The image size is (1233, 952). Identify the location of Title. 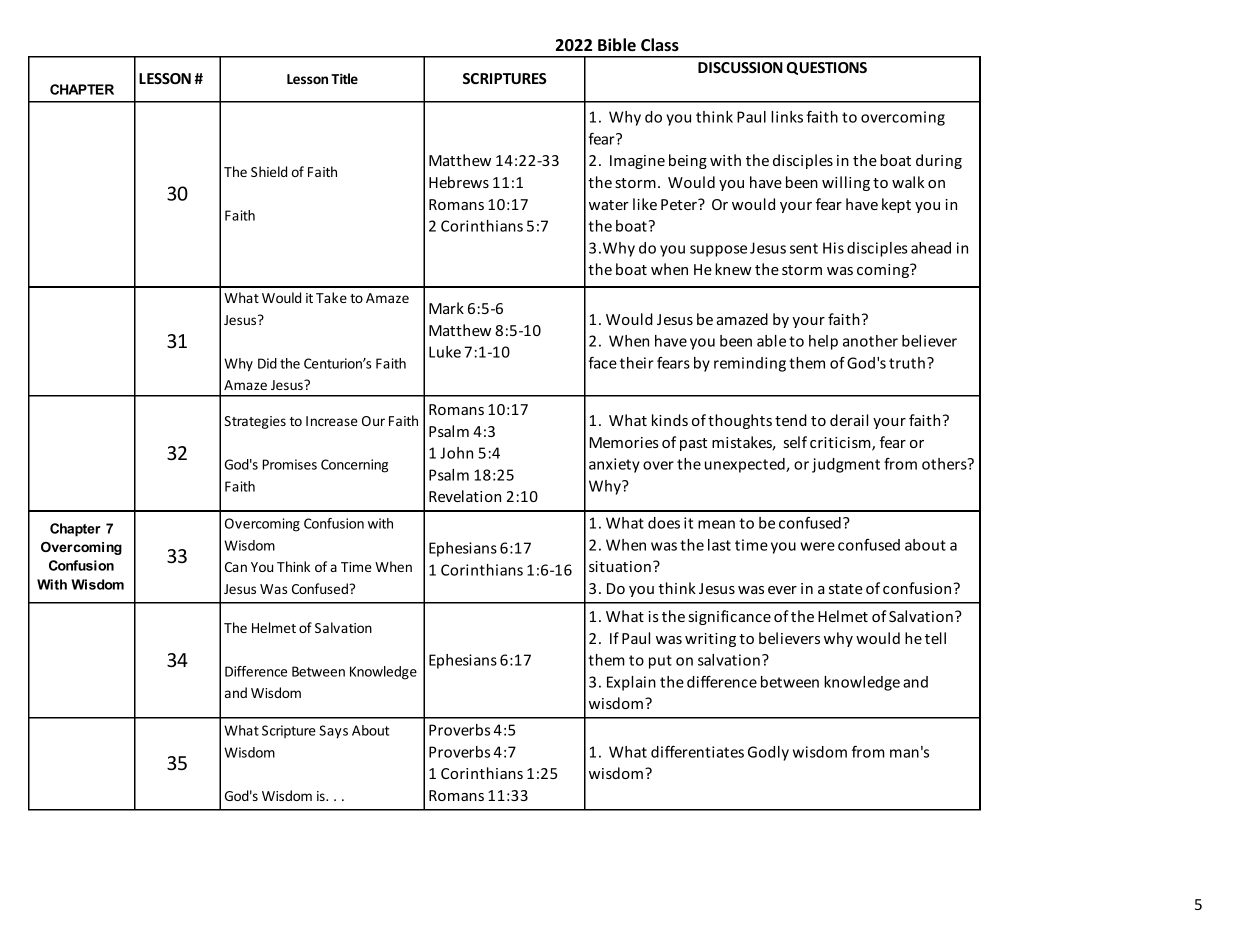
(344, 78).
